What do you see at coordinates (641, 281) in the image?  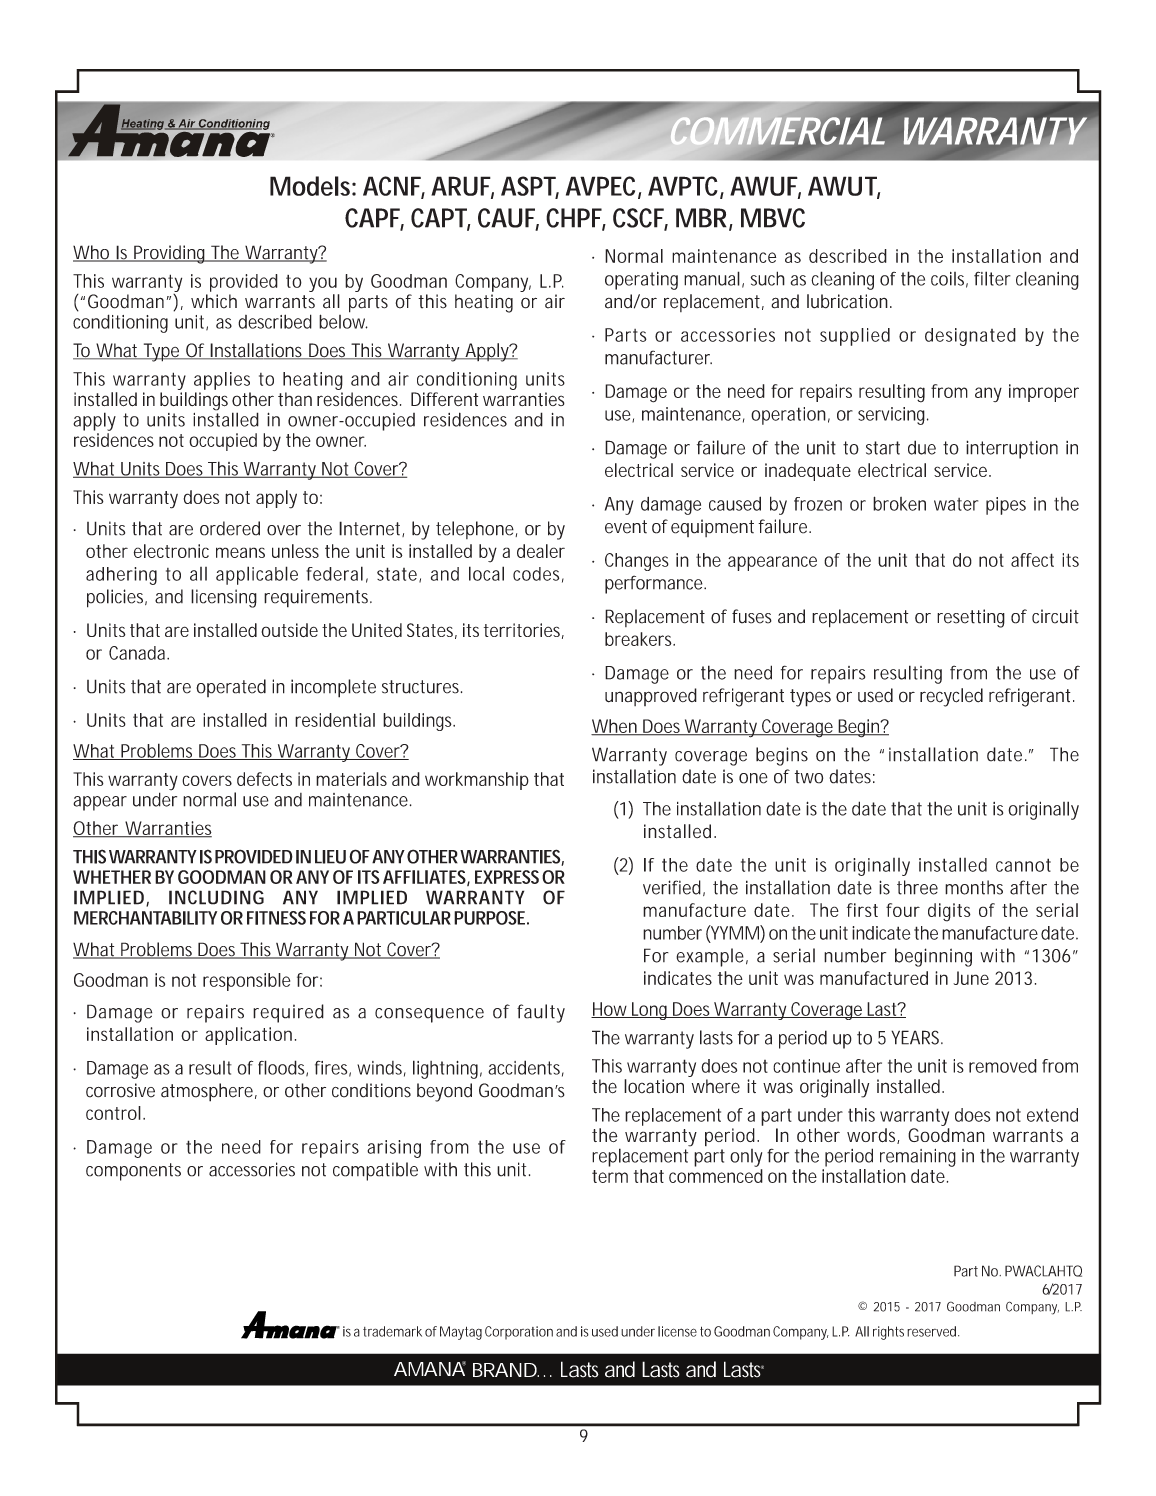 I see `operating` at bounding box center [641, 281].
